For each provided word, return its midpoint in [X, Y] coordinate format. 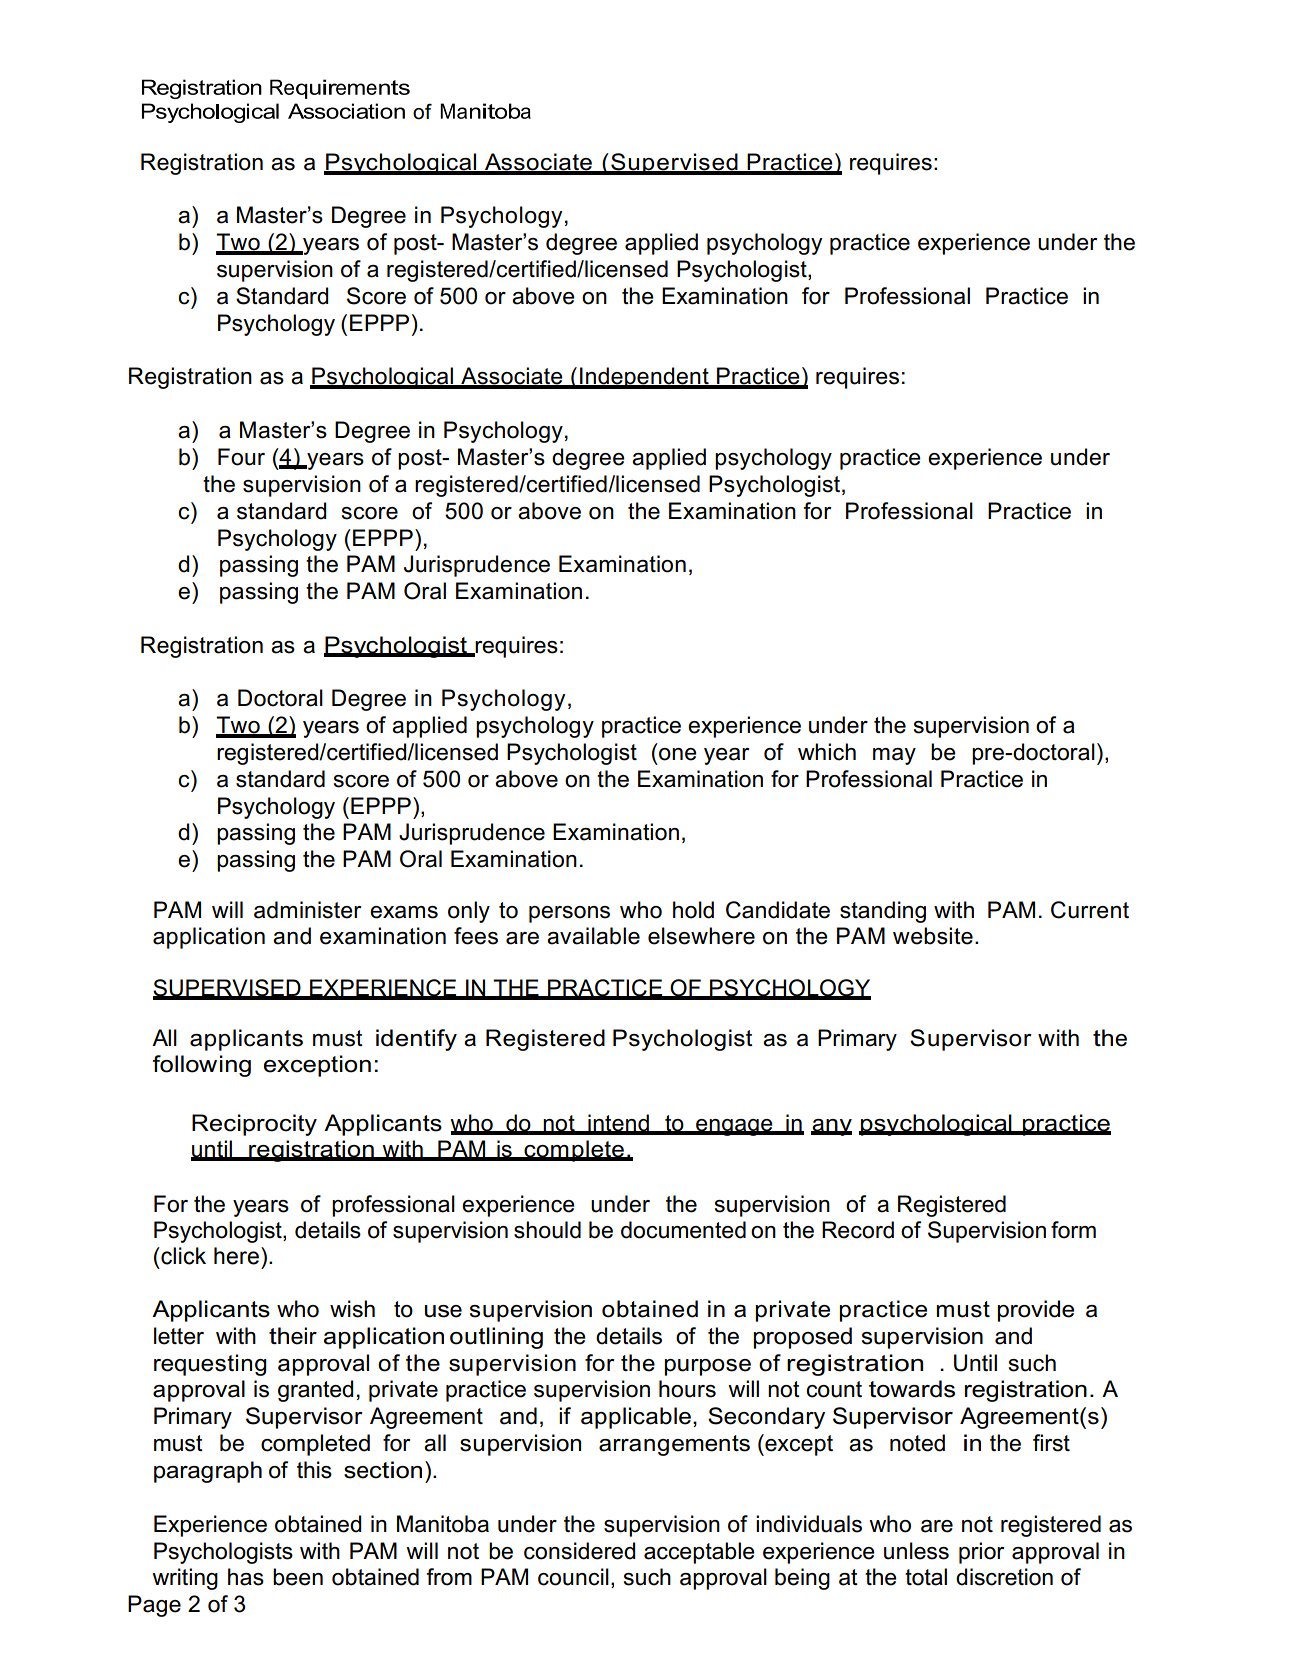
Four [241, 457]
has [246, 1577]
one [678, 754]
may [894, 756]
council [573, 1577]
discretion [1004, 1577]
